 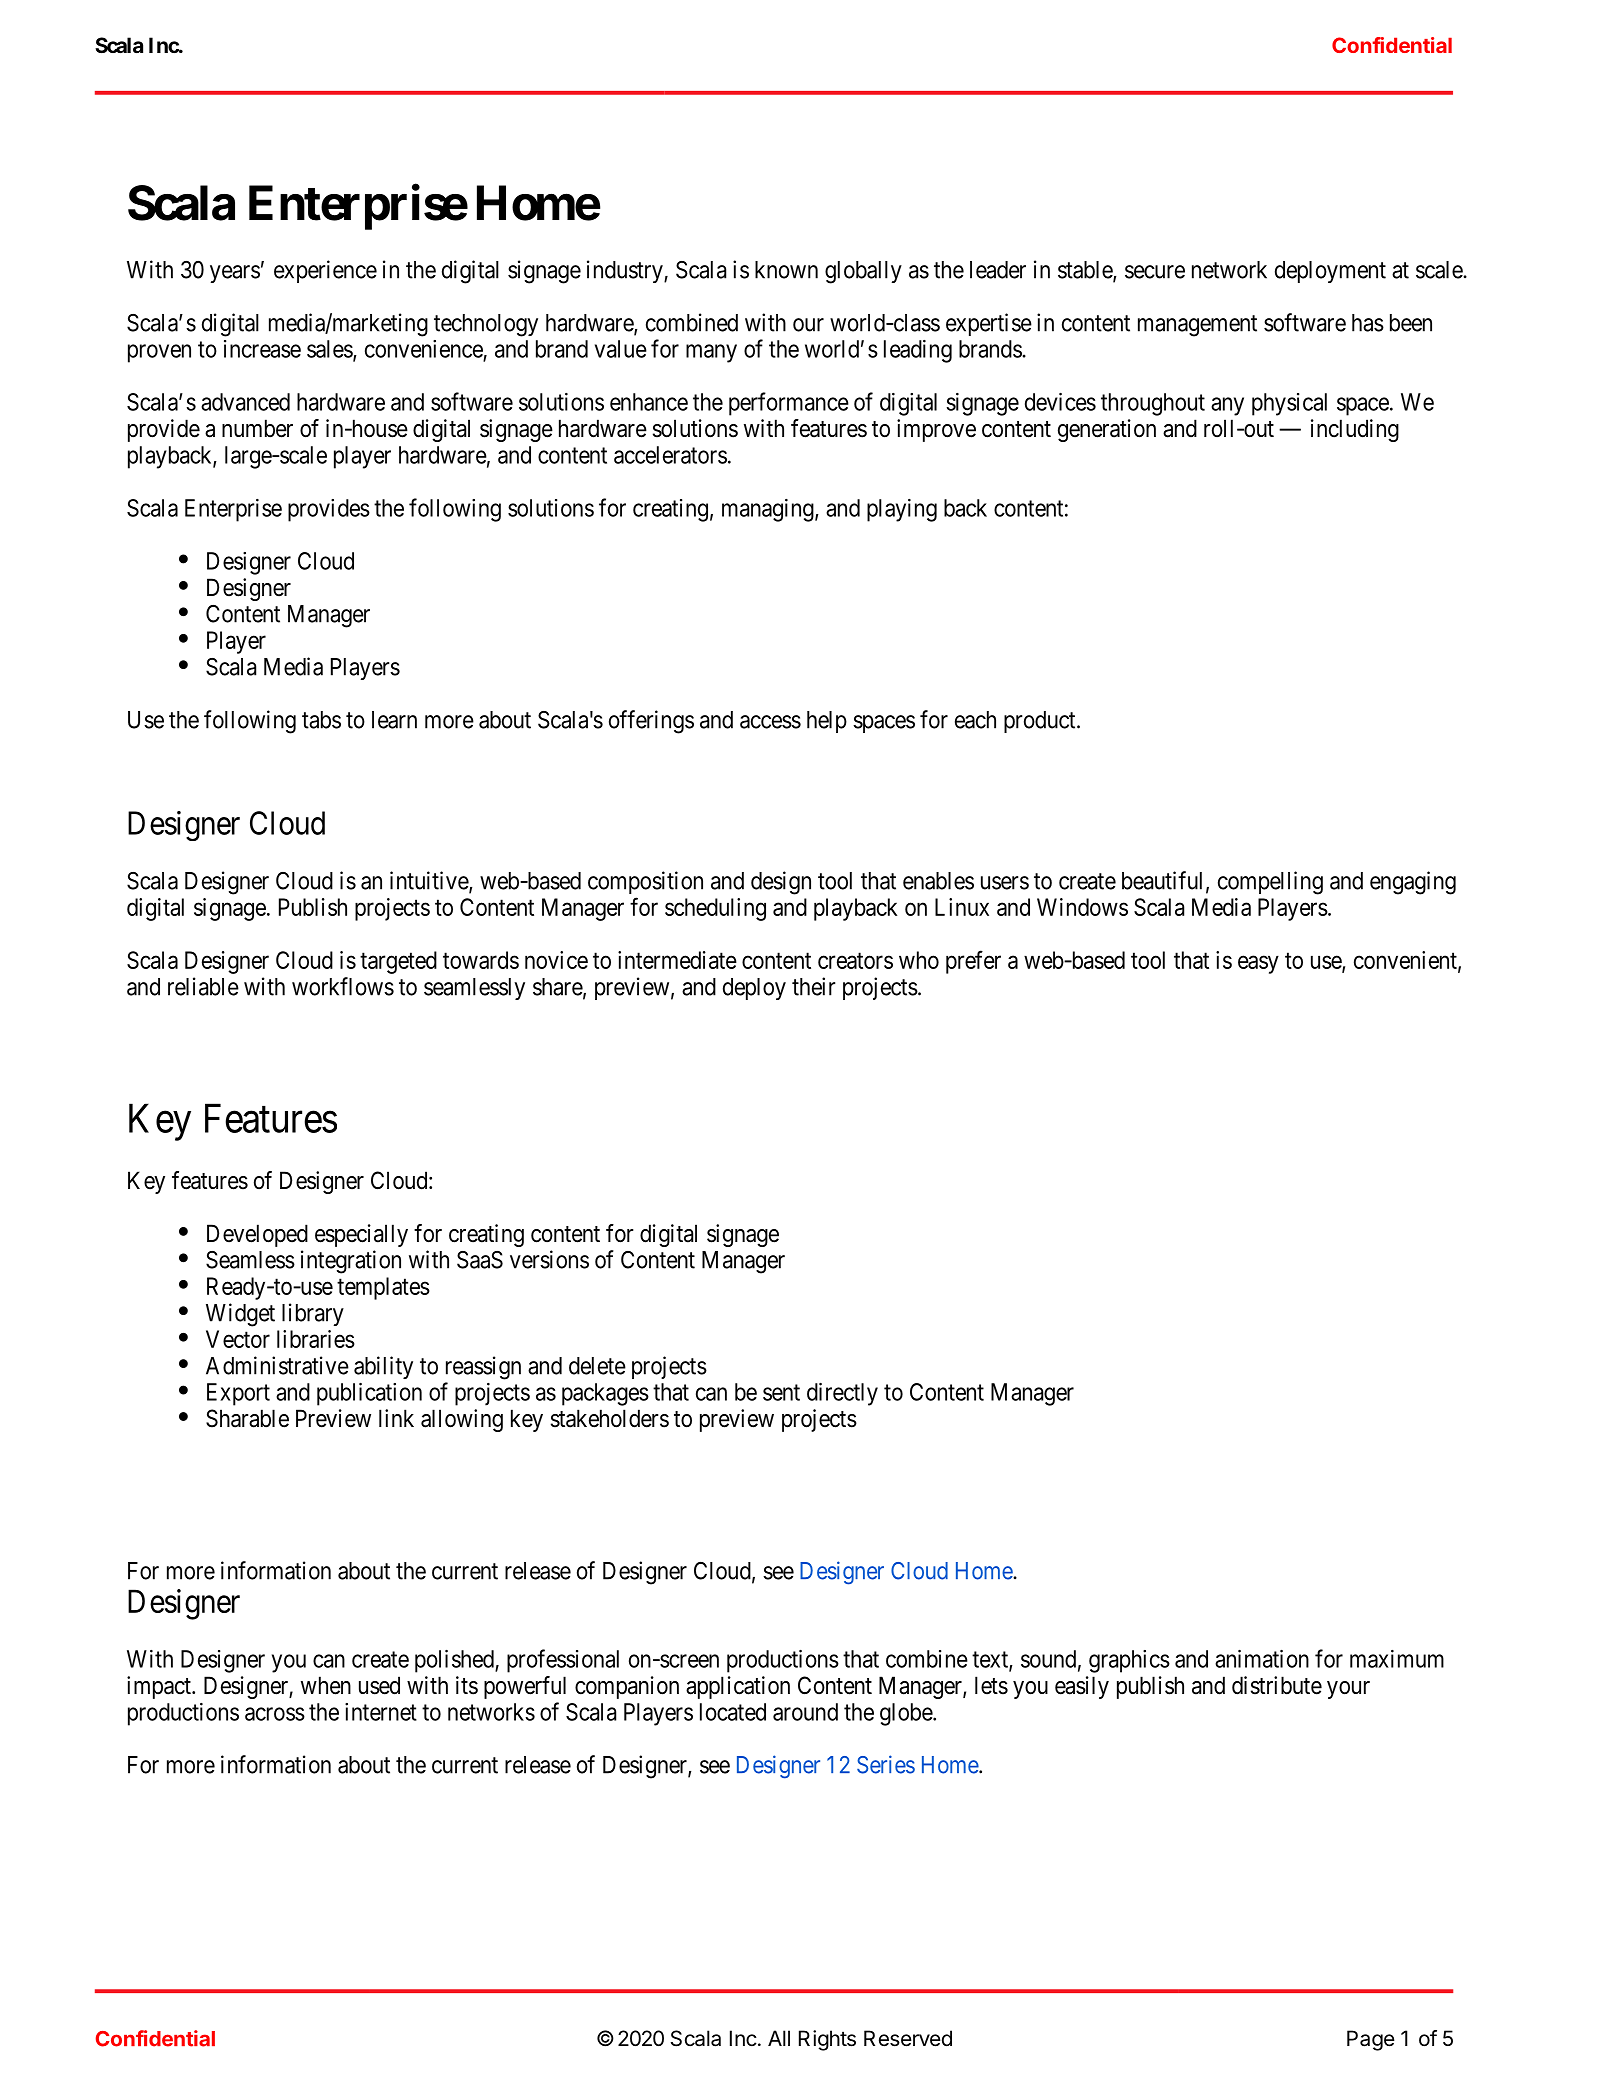 I want to click on help, so click(x=827, y=722).
